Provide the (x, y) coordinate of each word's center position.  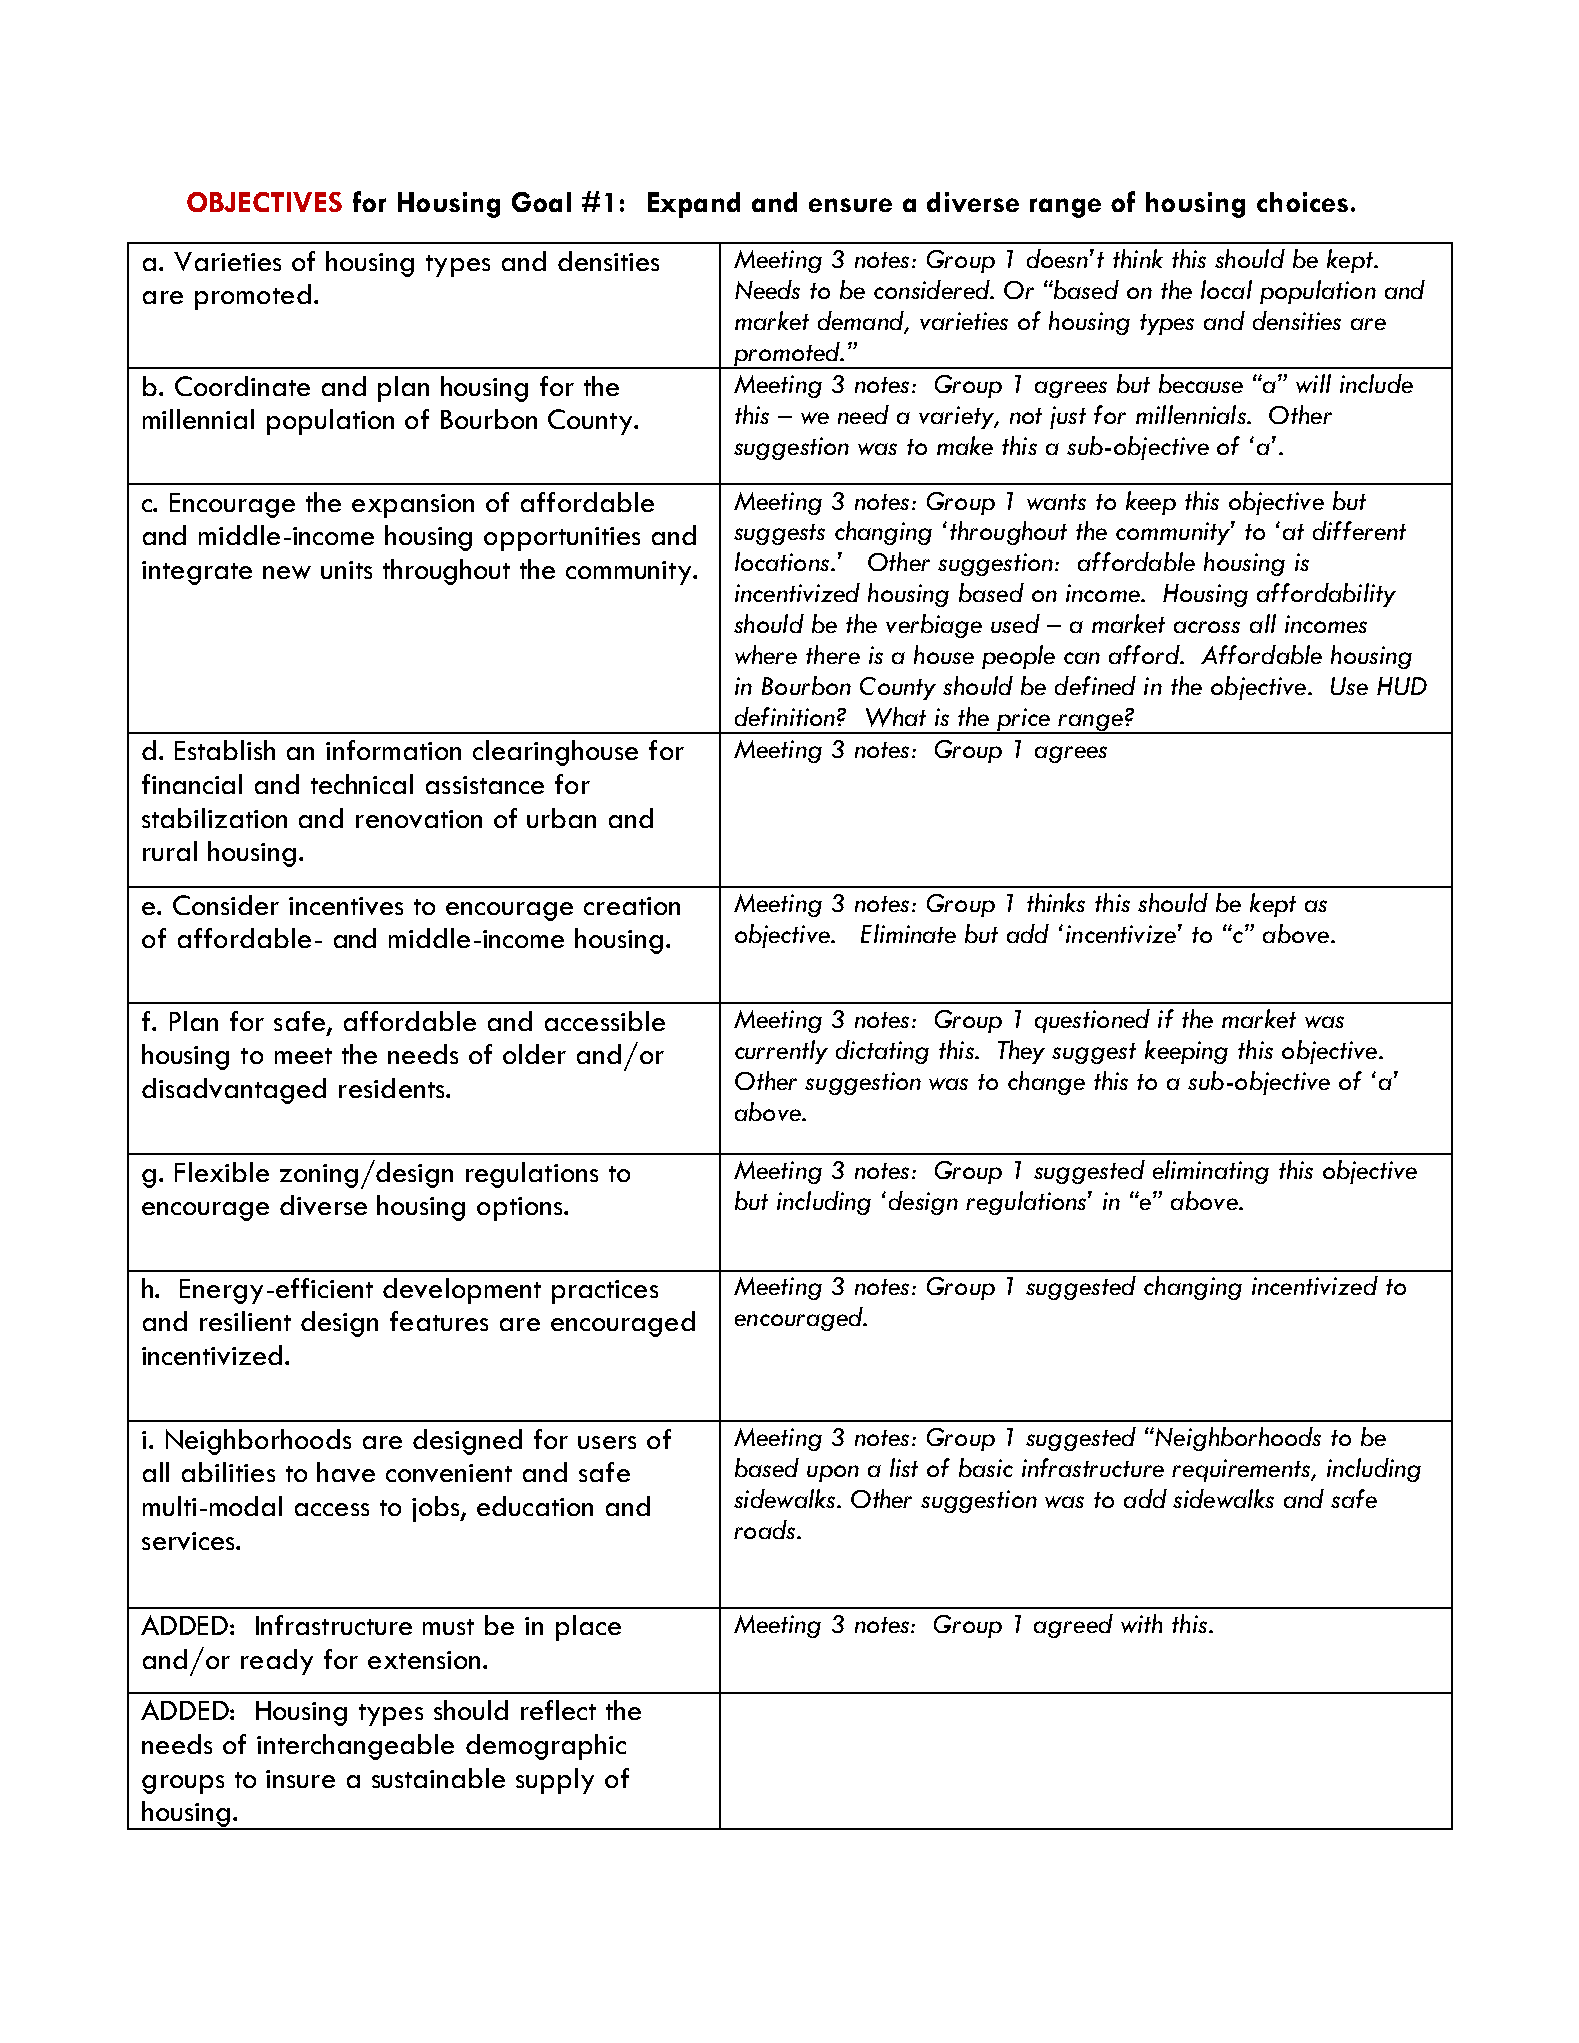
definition (785, 716)
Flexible (222, 1172)
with (1141, 1623)
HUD (1402, 686)
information (393, 750)
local (1226, 289)
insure (300, 1779)
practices (605, 1292)
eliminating (1211, 1172)
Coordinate (242, 386)
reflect (558, 1710)
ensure (850, 205)
